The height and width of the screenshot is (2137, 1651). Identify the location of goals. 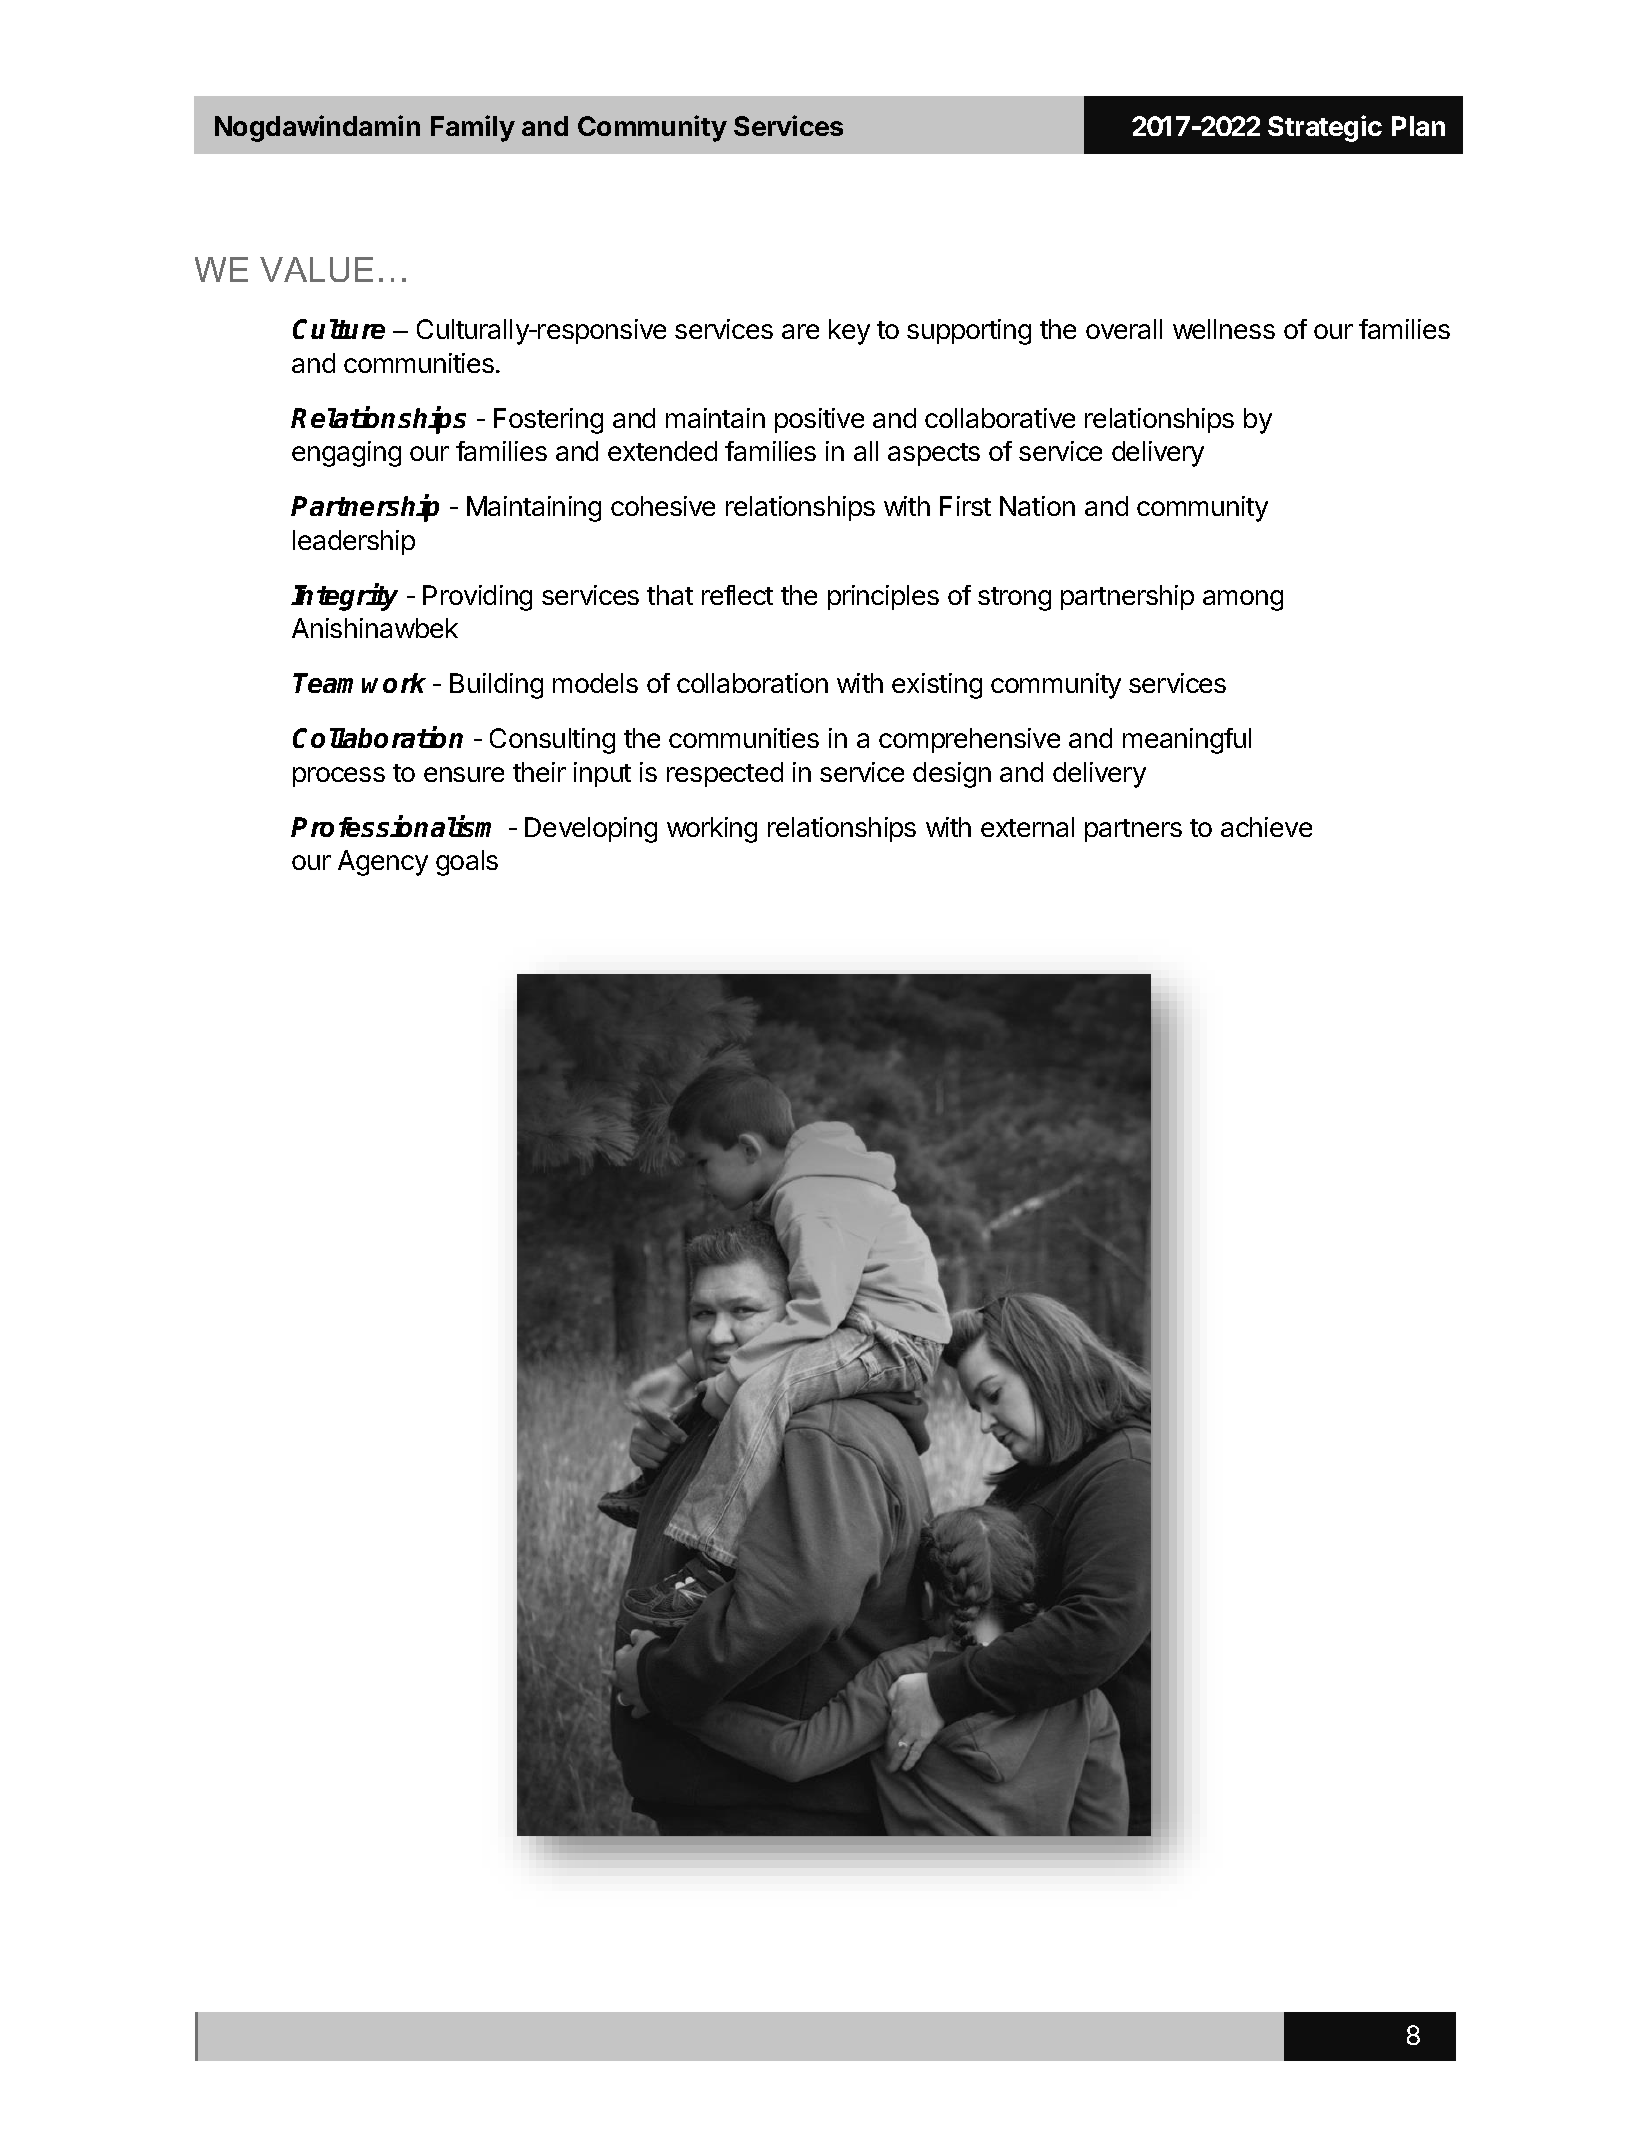
(467, 863).
